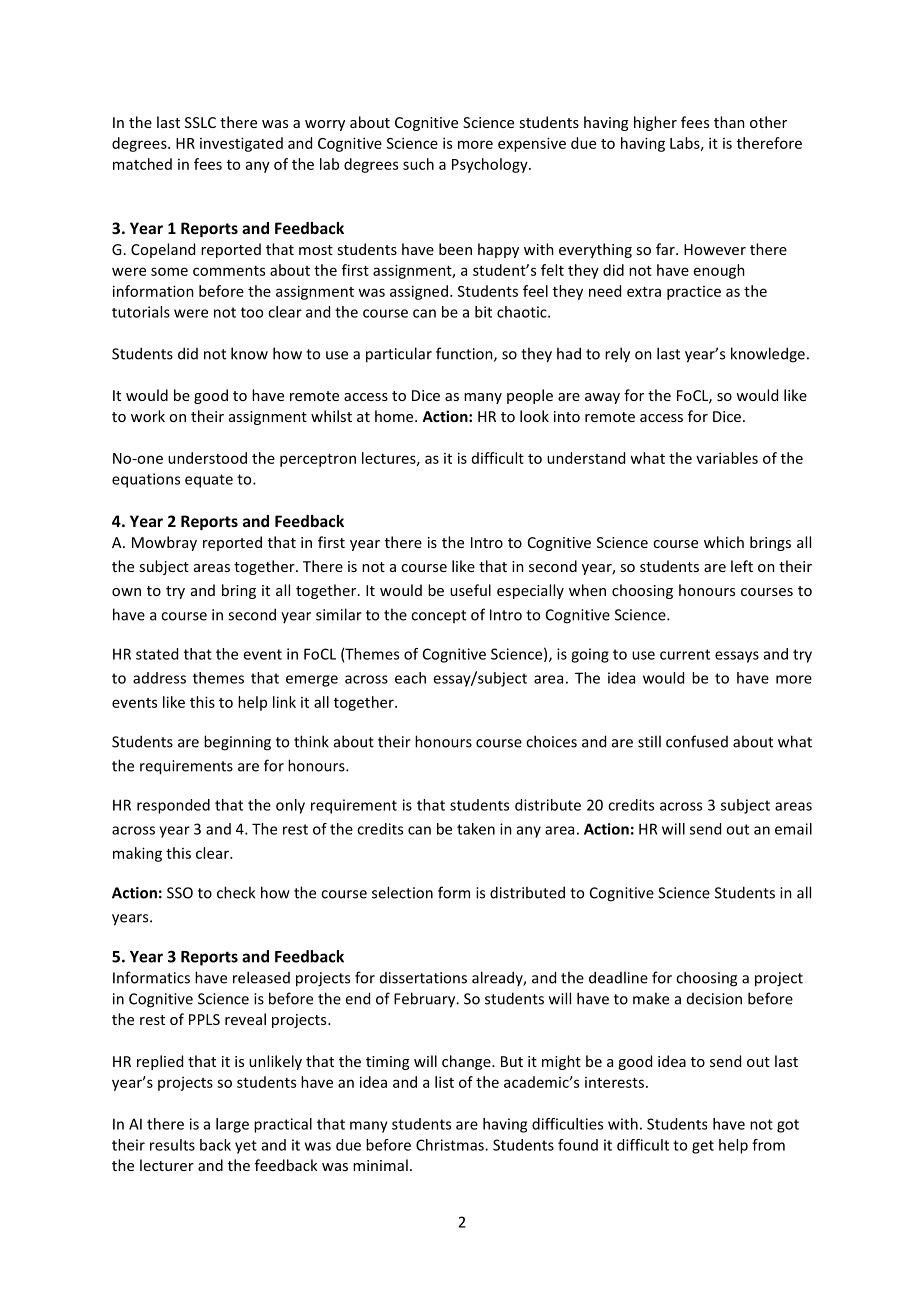 The image size is (924, 1308). I want to click on taken, so click(476, 829).
